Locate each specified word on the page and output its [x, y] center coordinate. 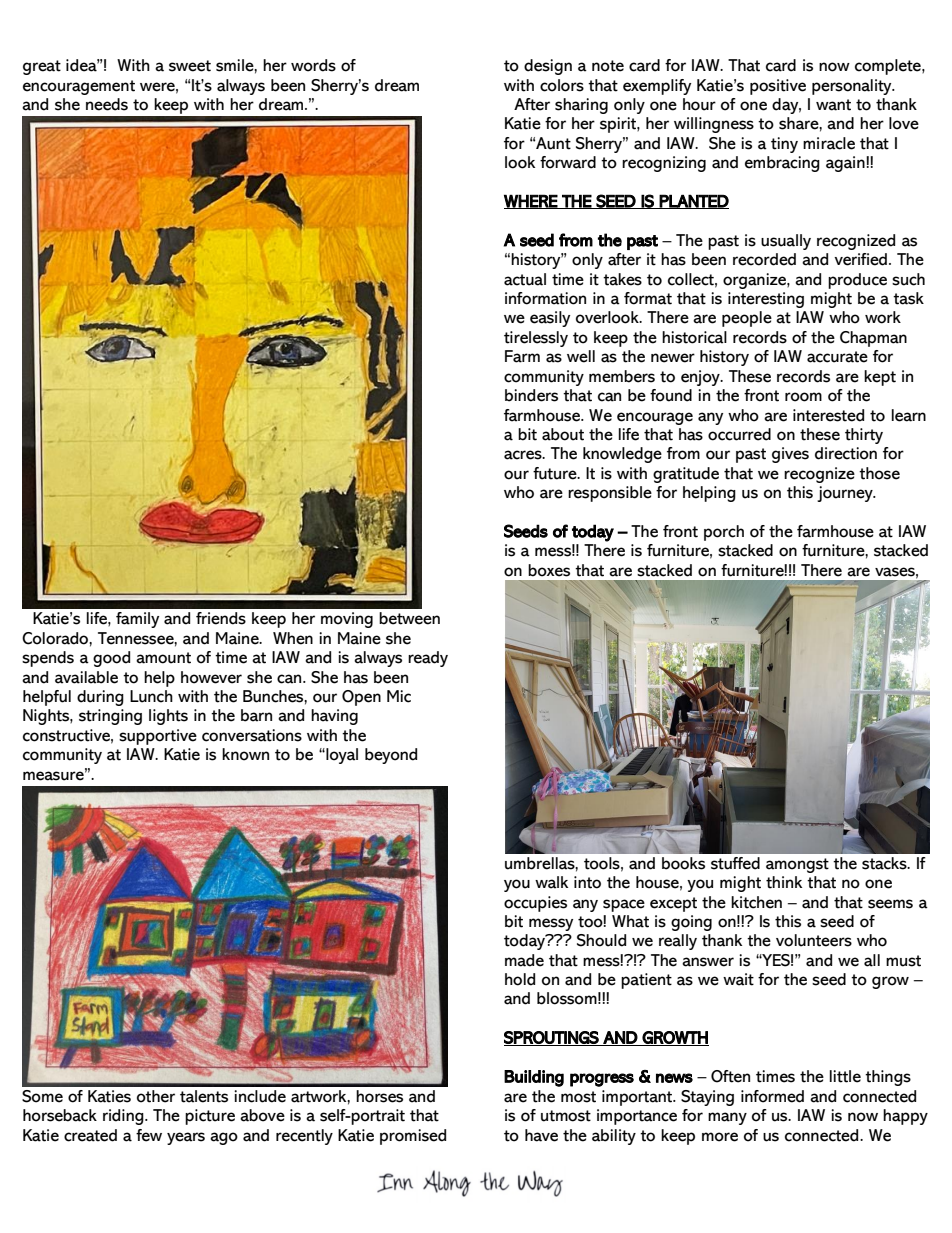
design [548, 67]
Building [534, 1078]
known [245, 754]
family [137, 620]
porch [724, 533]
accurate [837, 357]
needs [107, 104]
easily [550, 319]
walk [551, 882]
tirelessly [536, 339]
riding [124, 1117]
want [833, 105]
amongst [797, 865]
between [409, 618]
